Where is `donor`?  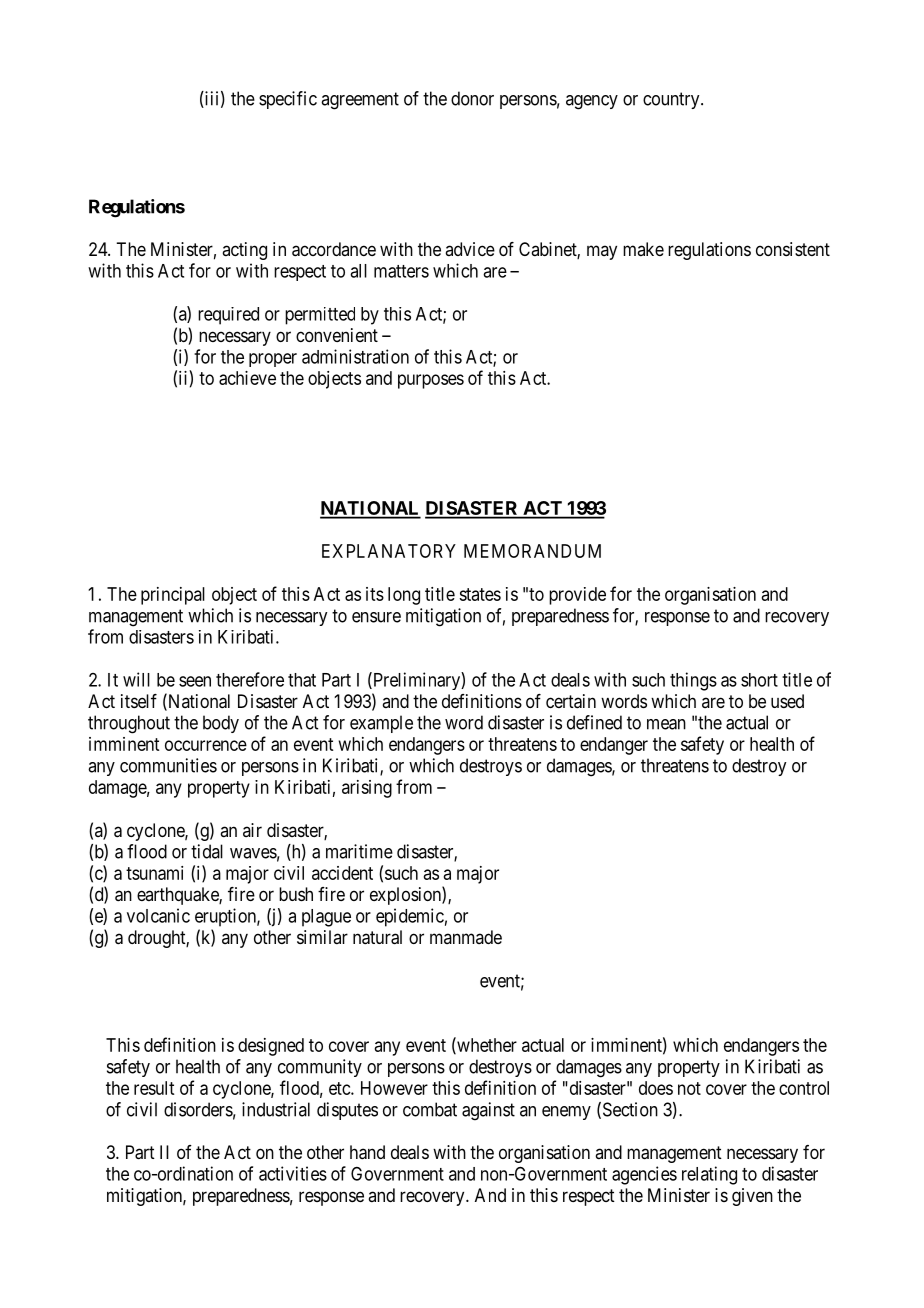 donor is located at coordinates (472, 98).
